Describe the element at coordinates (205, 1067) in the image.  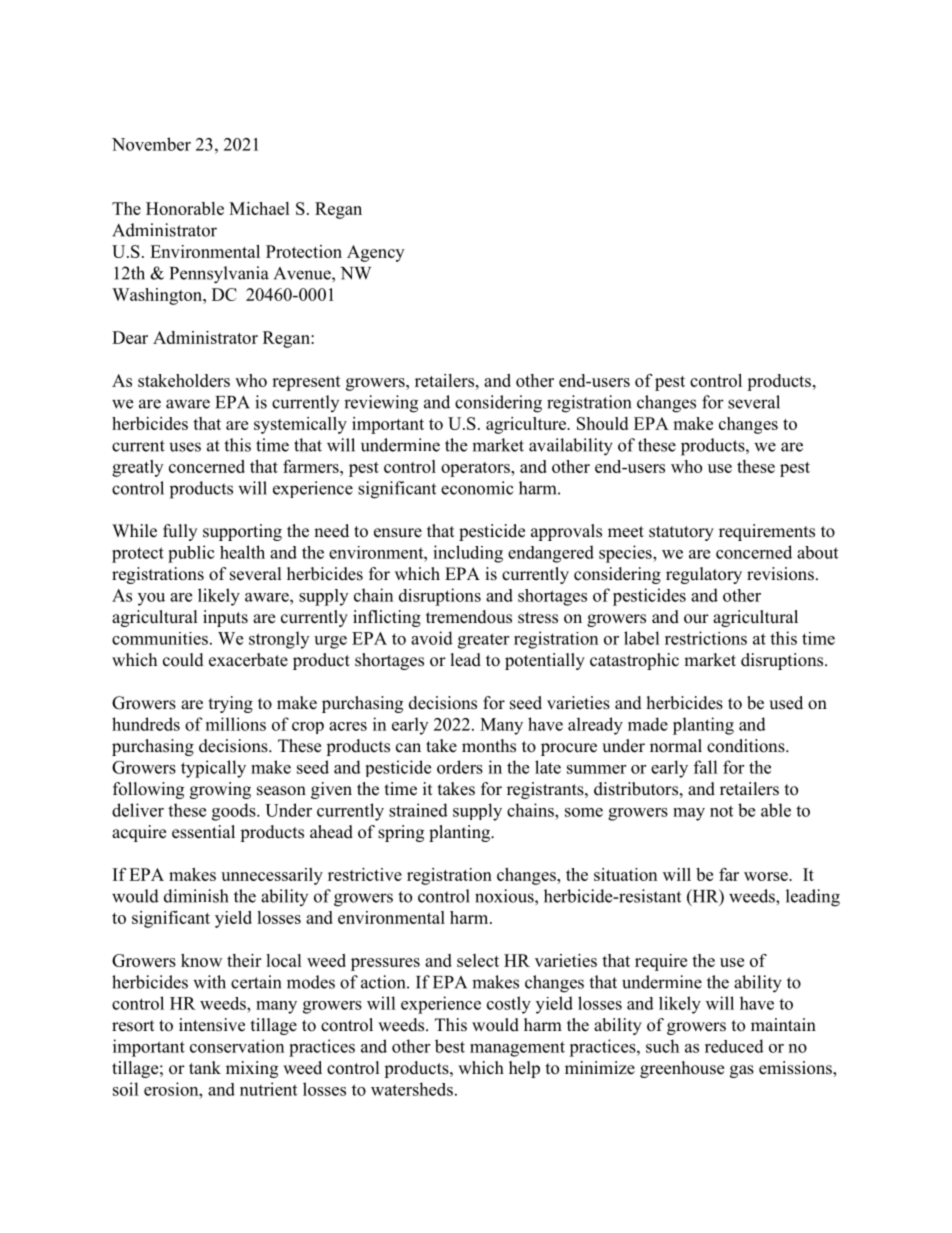
I see `tank` at that location.
